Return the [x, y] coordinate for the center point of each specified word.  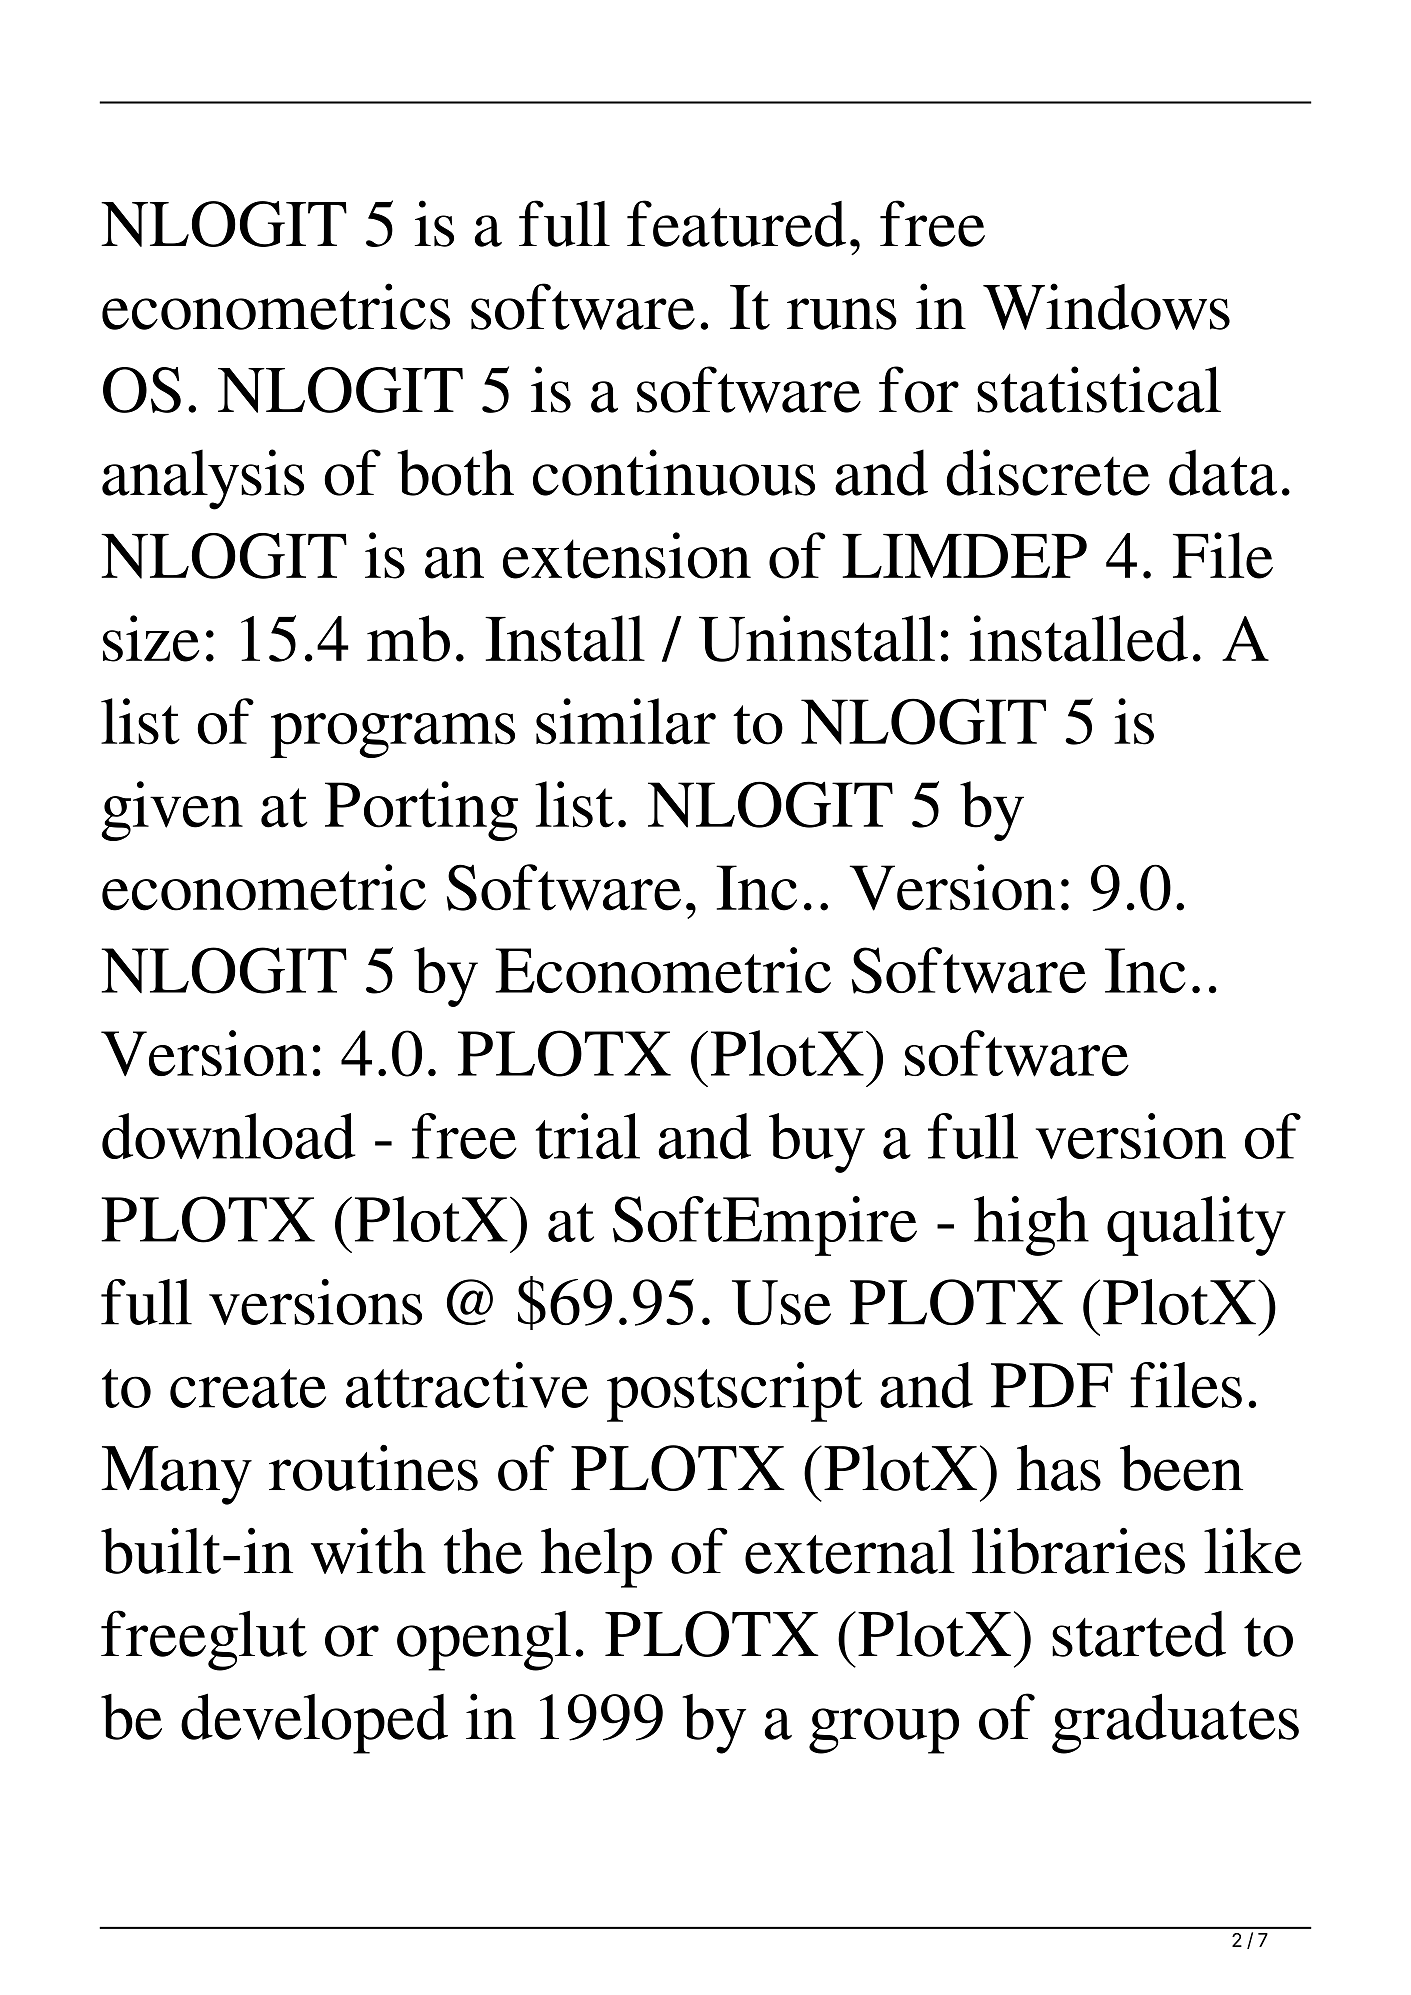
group [884, 1731]
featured [736, 223]
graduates [1175, 1723]
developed [314, 1723]
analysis [203, 479]
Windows [1106, 306]
